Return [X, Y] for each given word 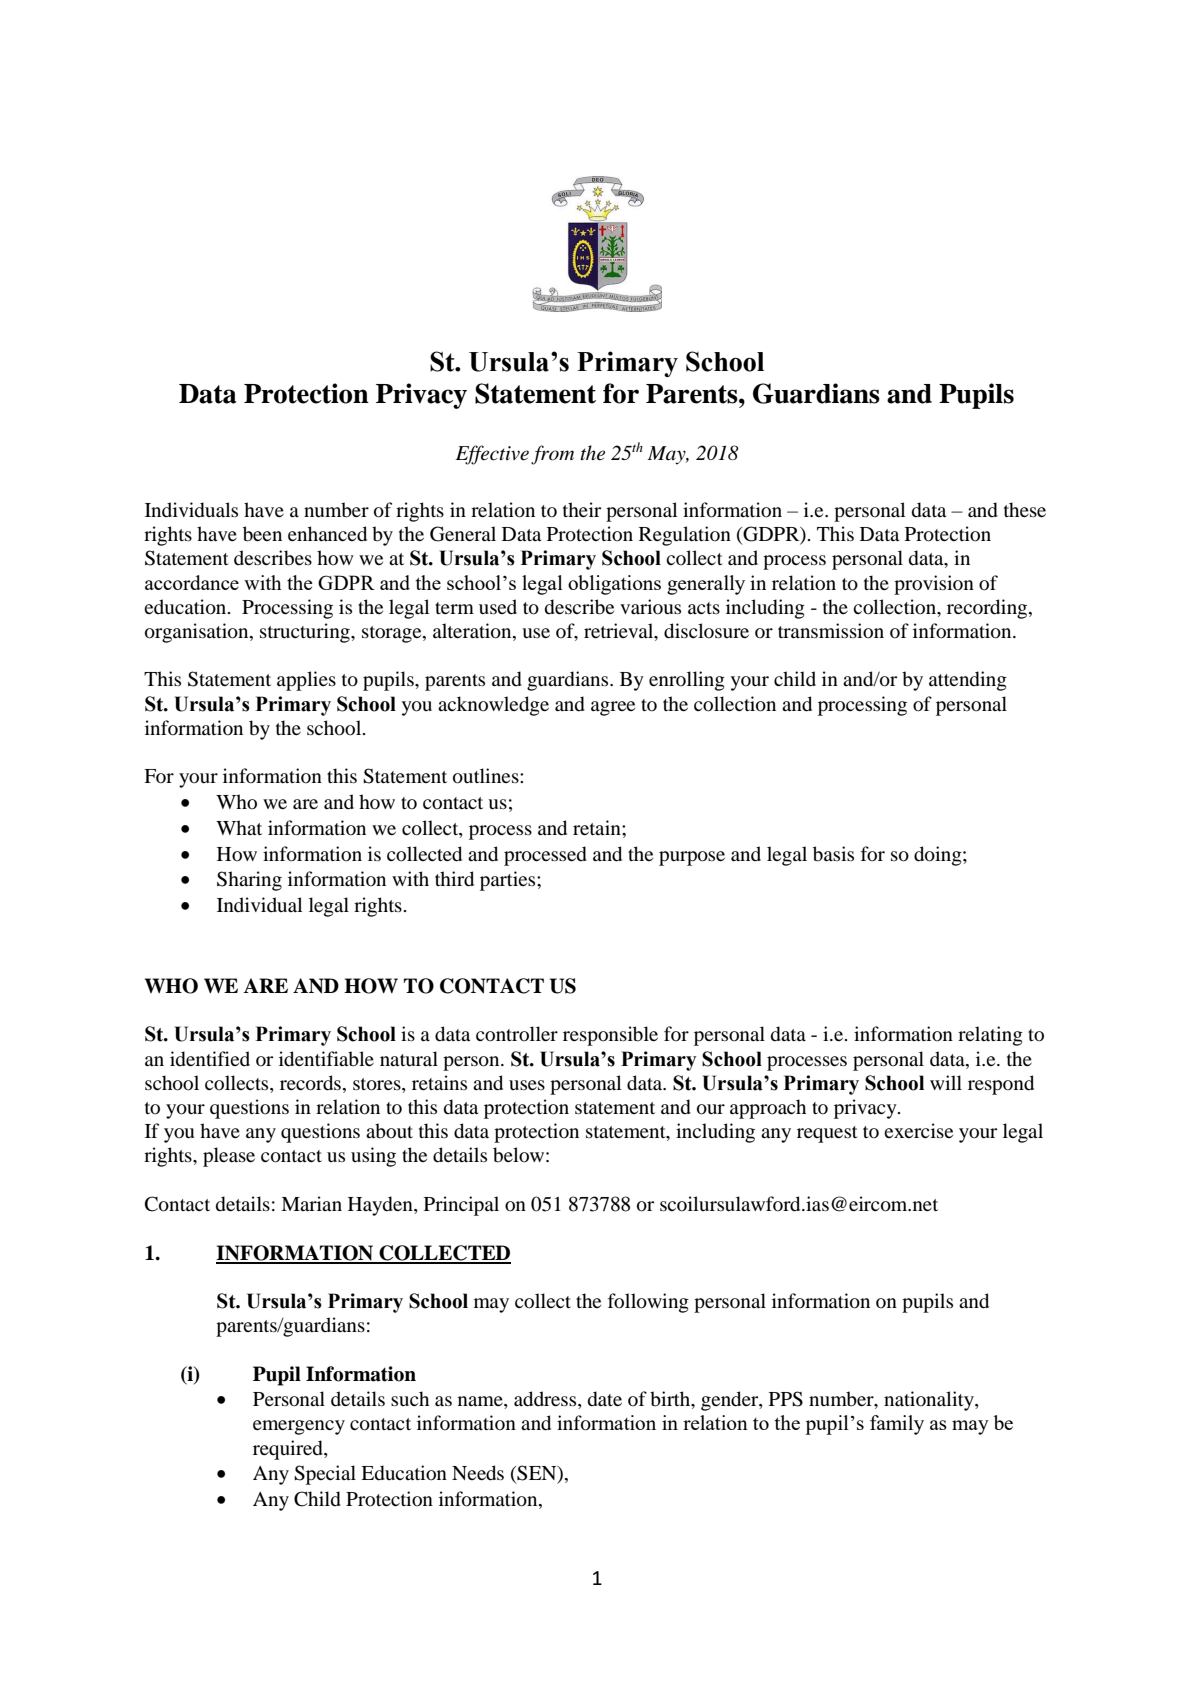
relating [990, 1036]
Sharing [249, 881]
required [289, 1450]
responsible [610, 1036]
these [1025, 509]
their [582, 509]
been [262, 534]
